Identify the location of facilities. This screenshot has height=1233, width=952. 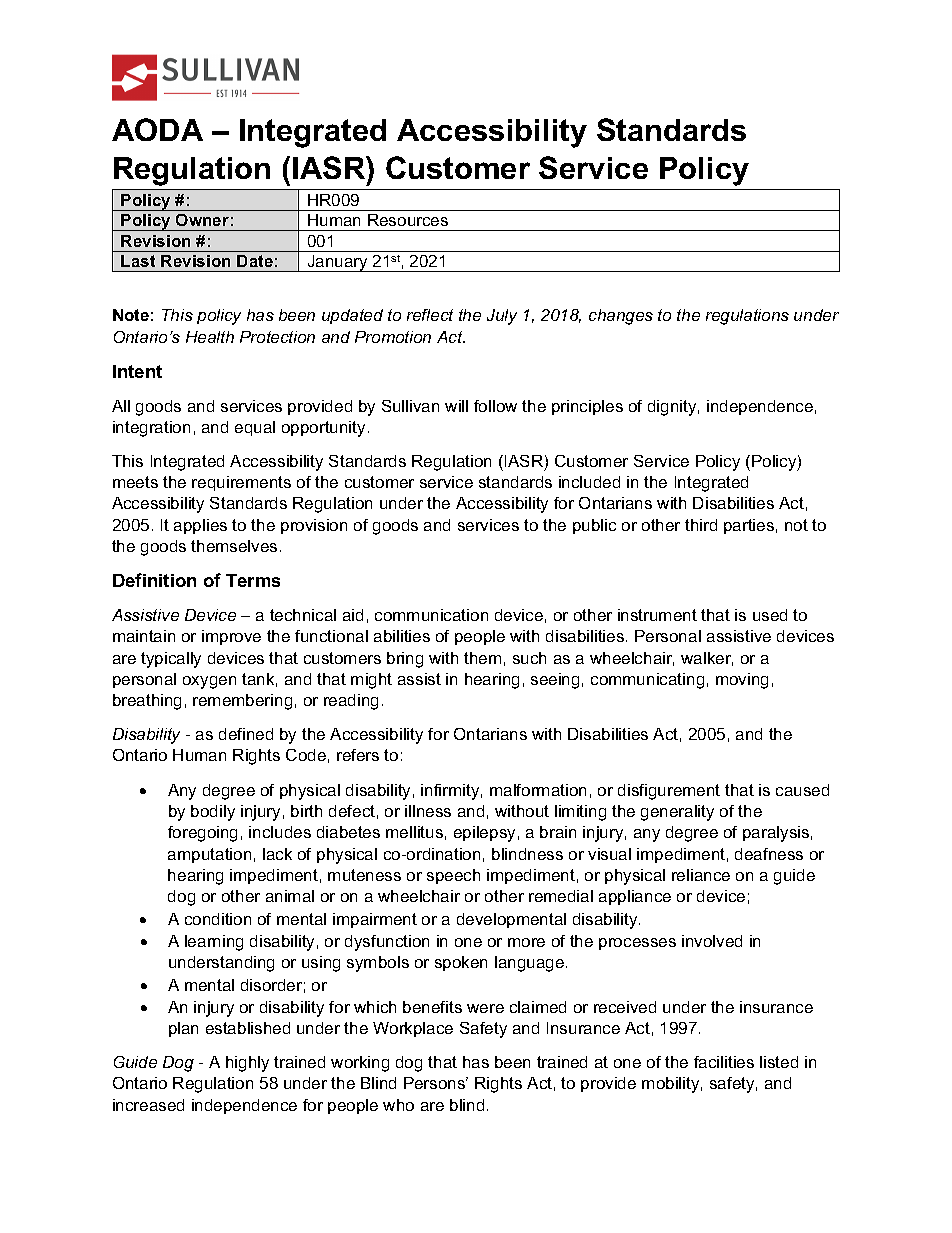
(724, 1062).
